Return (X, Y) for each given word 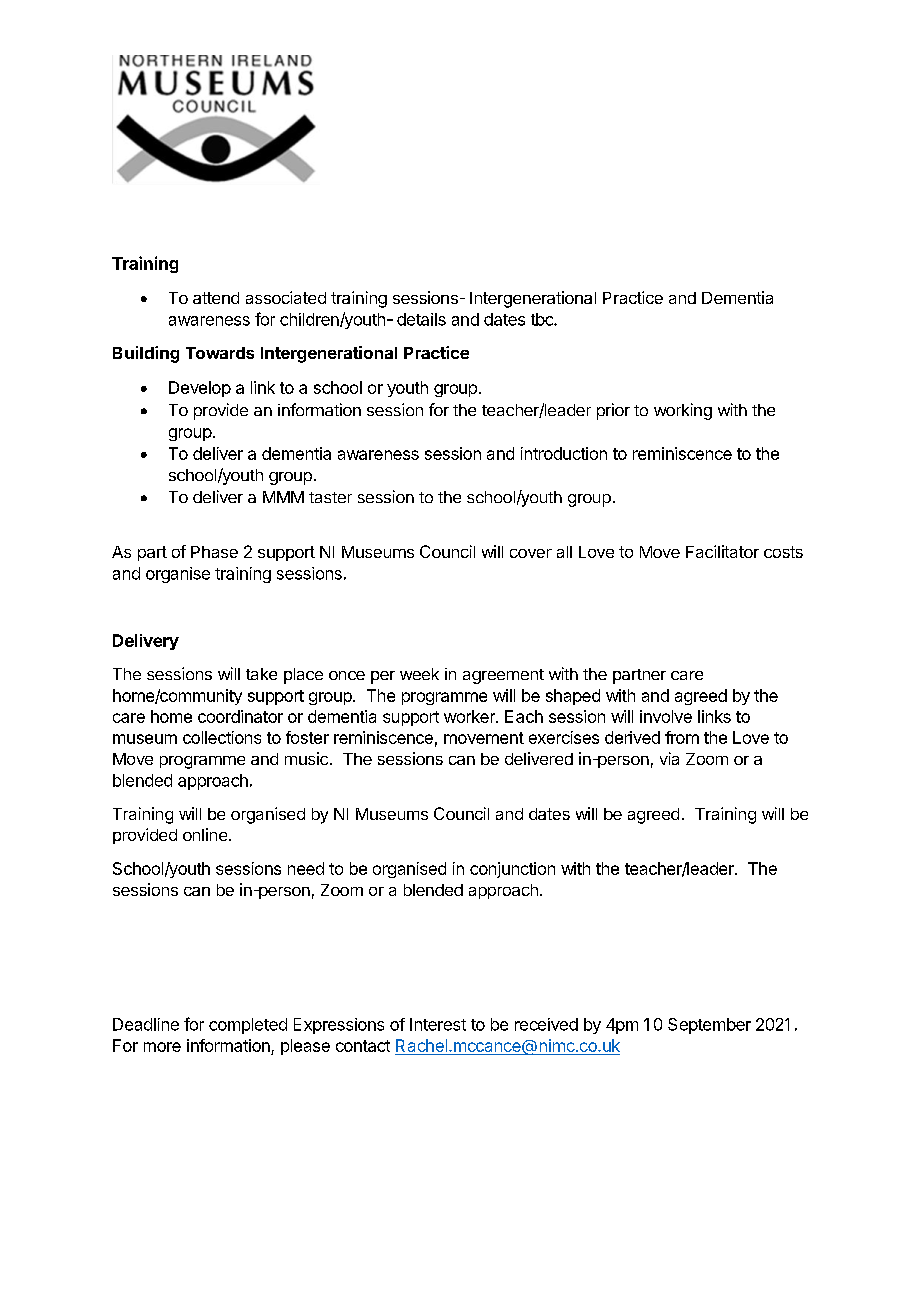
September (709, 1026)
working (683, 411)
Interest (438, 1024)
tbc (543, 319)
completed (248, 1026)
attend (216, 298)
